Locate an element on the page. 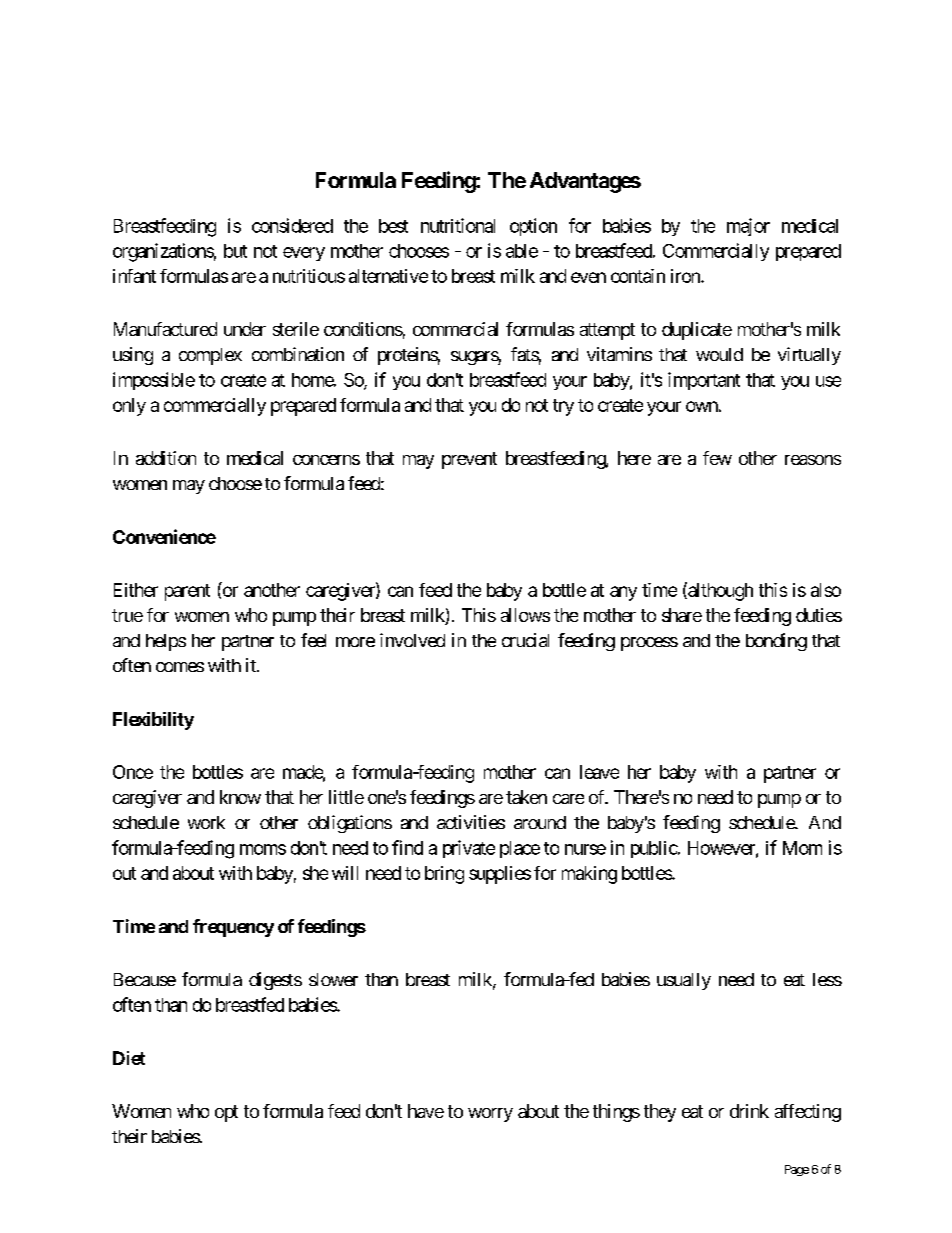  crucial is located at coordinates (525, 640).
